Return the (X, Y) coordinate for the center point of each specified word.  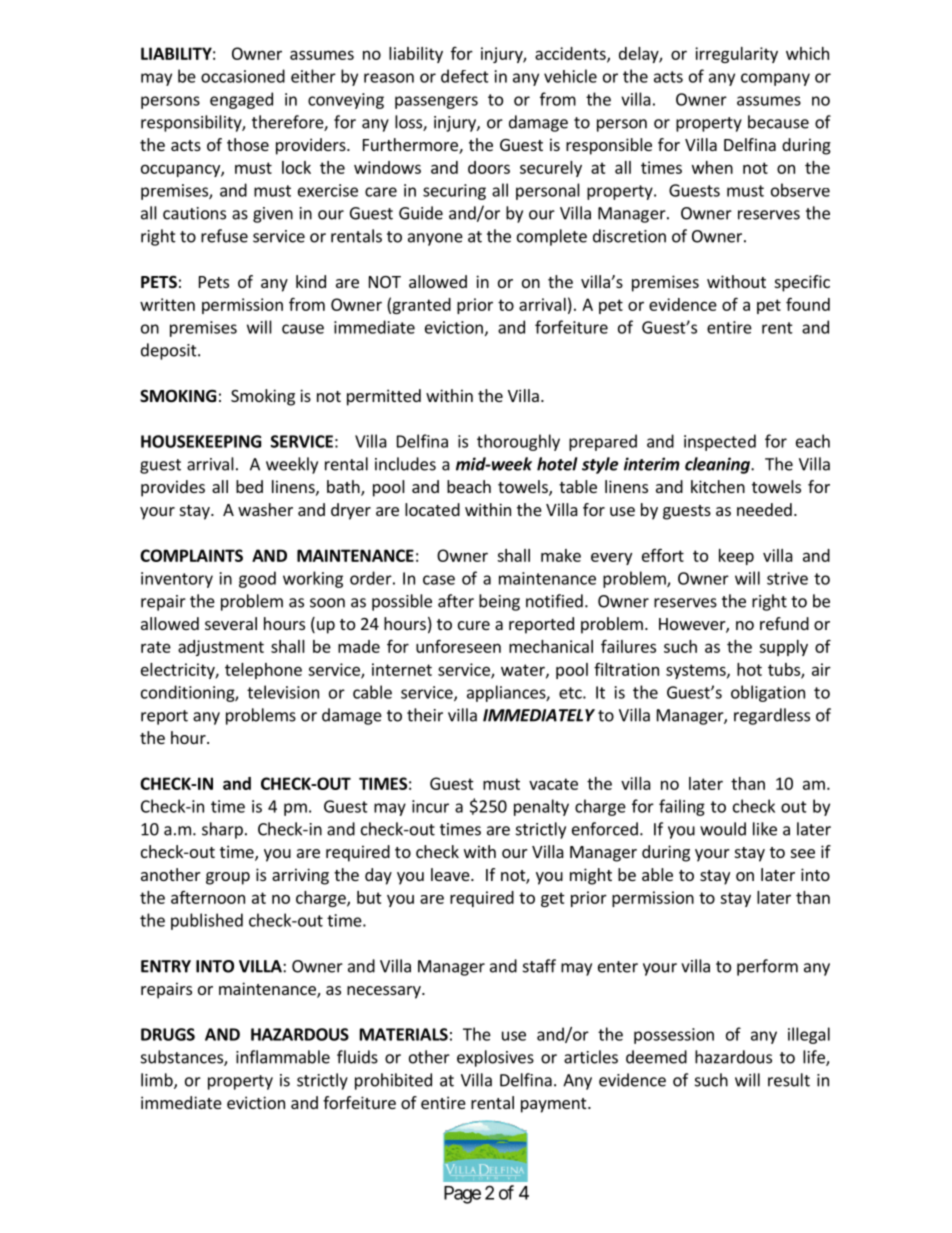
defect (465, 76)
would (723, 829)
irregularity (736, 55)
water (524, 671)
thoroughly (518, 442)
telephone (263, 671)
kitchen (718, 486)
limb (158, 1081)
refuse (224, 236)
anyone (435, 239)
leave (451, 874)
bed (249, 486)
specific (802, 283)
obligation (768, 693)
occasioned (243, 76)
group (228, 878)
